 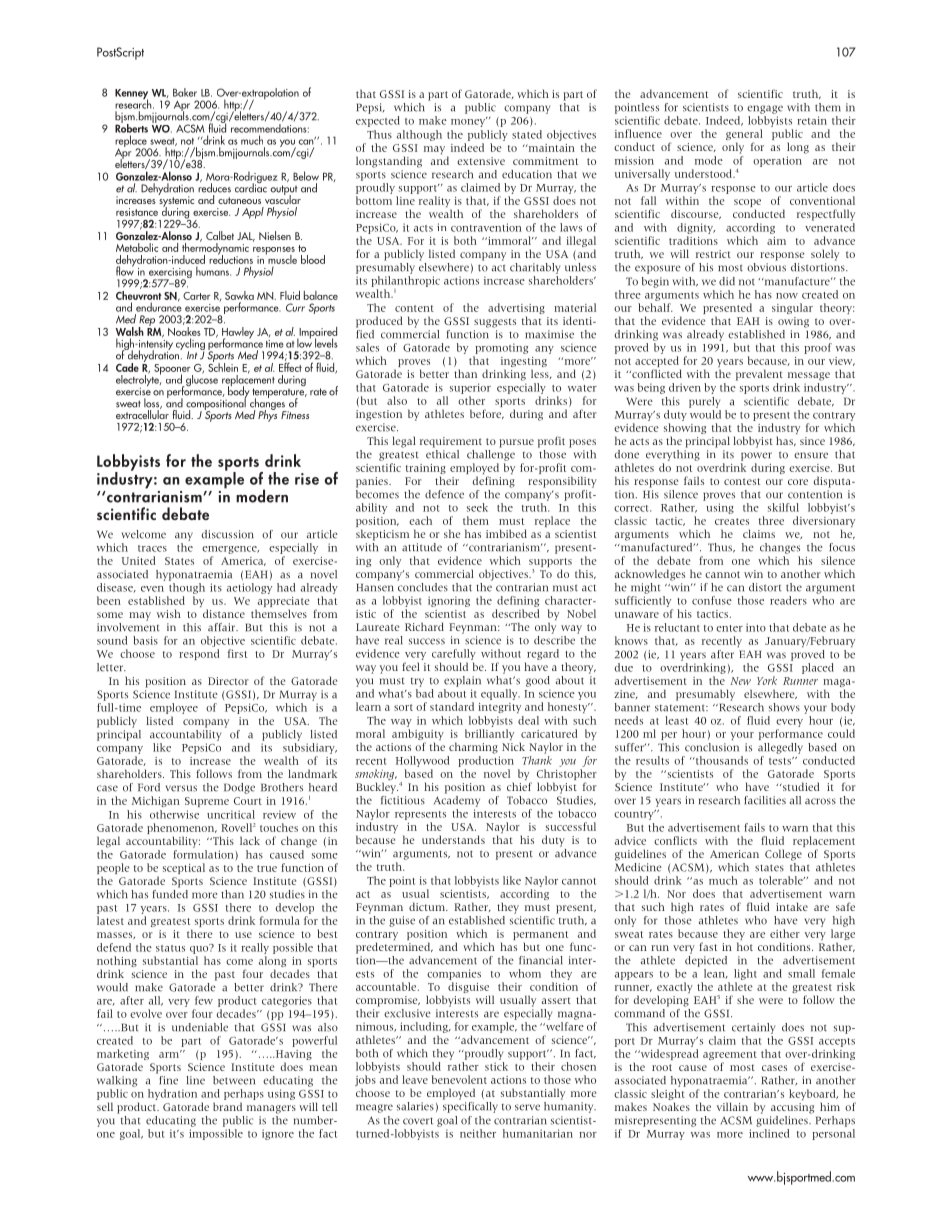 I want to click on wish, so click(x=169, y=613).
